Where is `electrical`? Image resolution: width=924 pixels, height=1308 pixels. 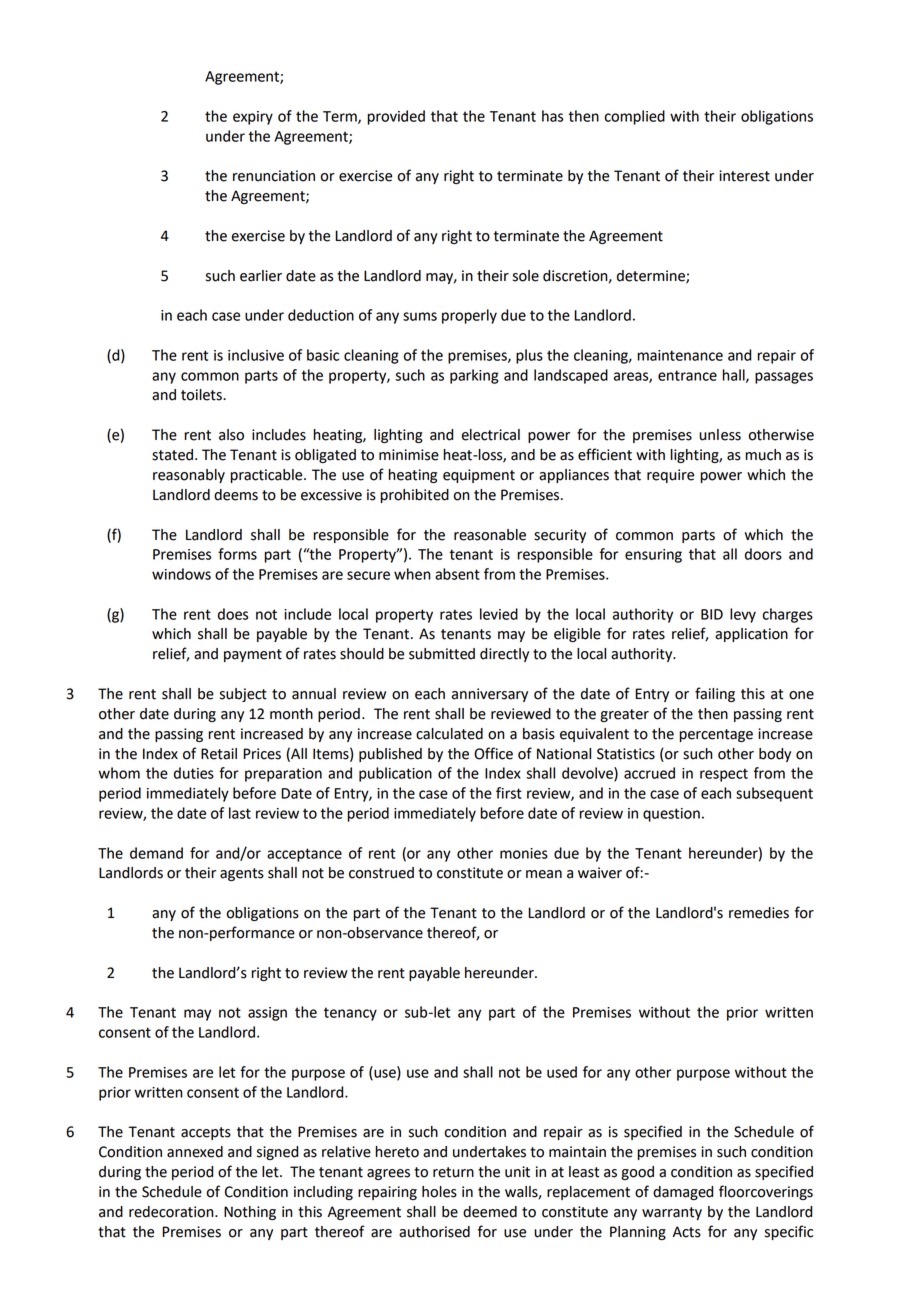 electrical is located at coordinates (491, 435).
